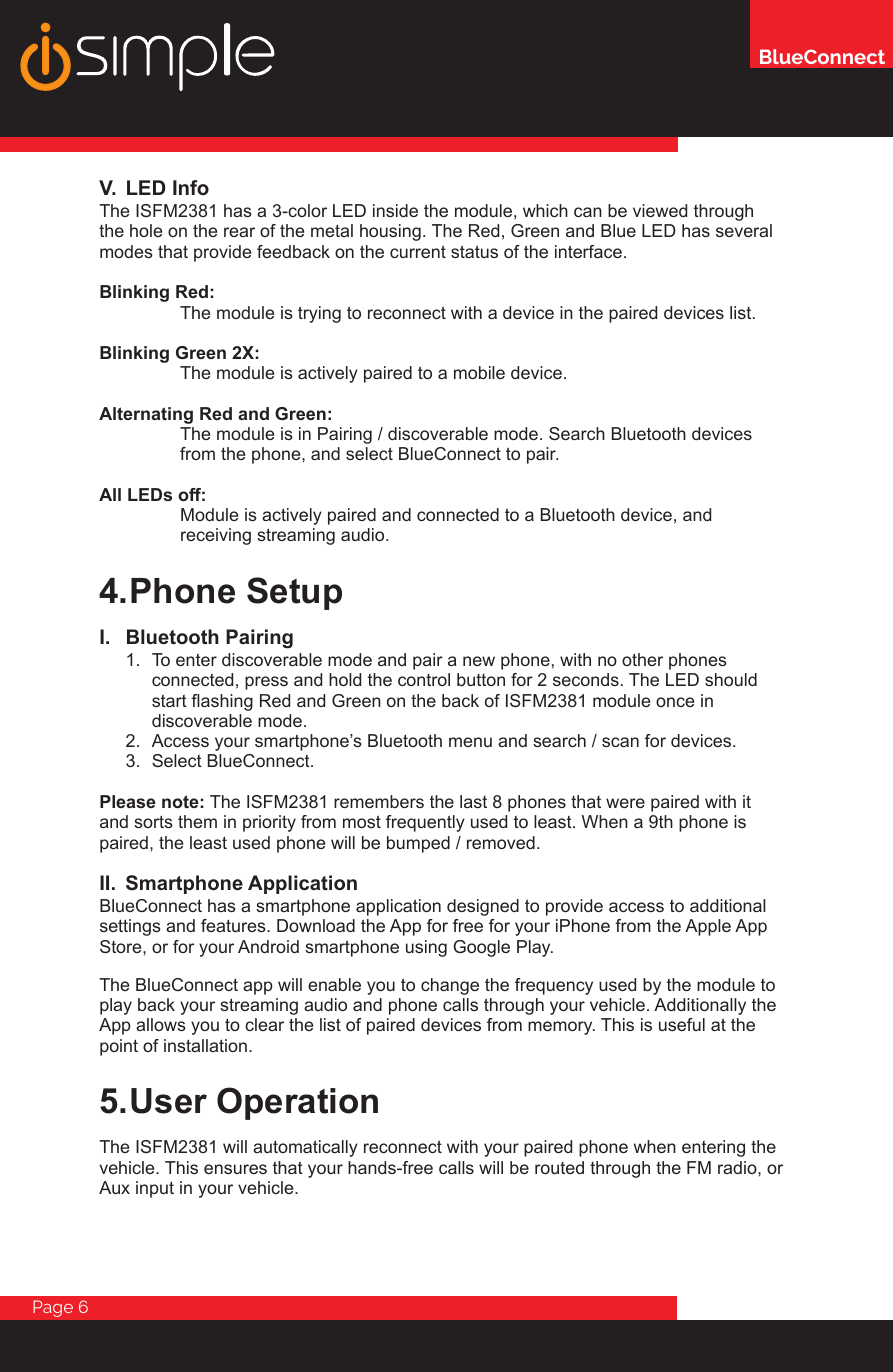  What do you see at coordinates (479, 372) in the screenshot?
I see `mobile` at bounding box center [479, 372].
